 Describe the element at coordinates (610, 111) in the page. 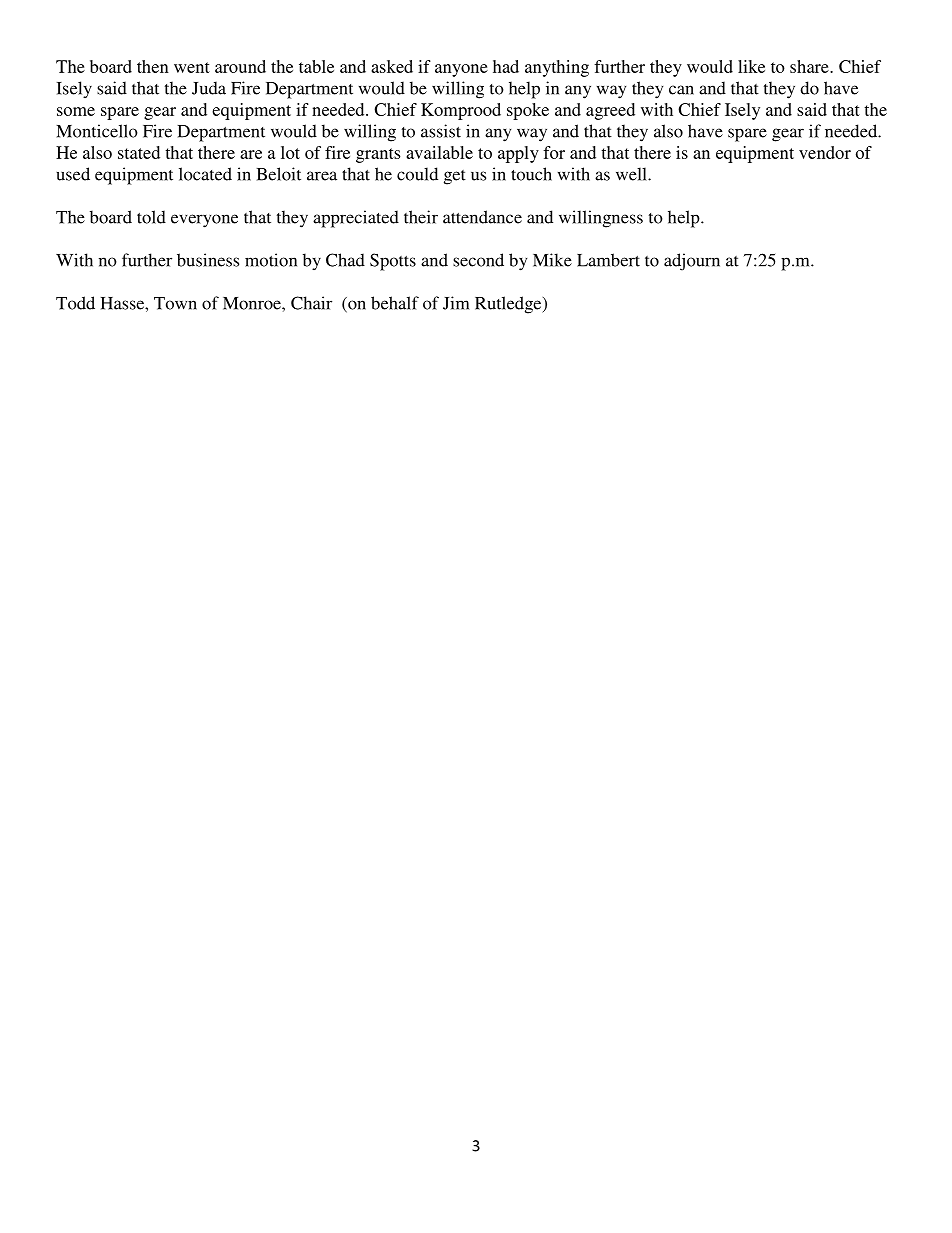

I see `agreed` at that location.
